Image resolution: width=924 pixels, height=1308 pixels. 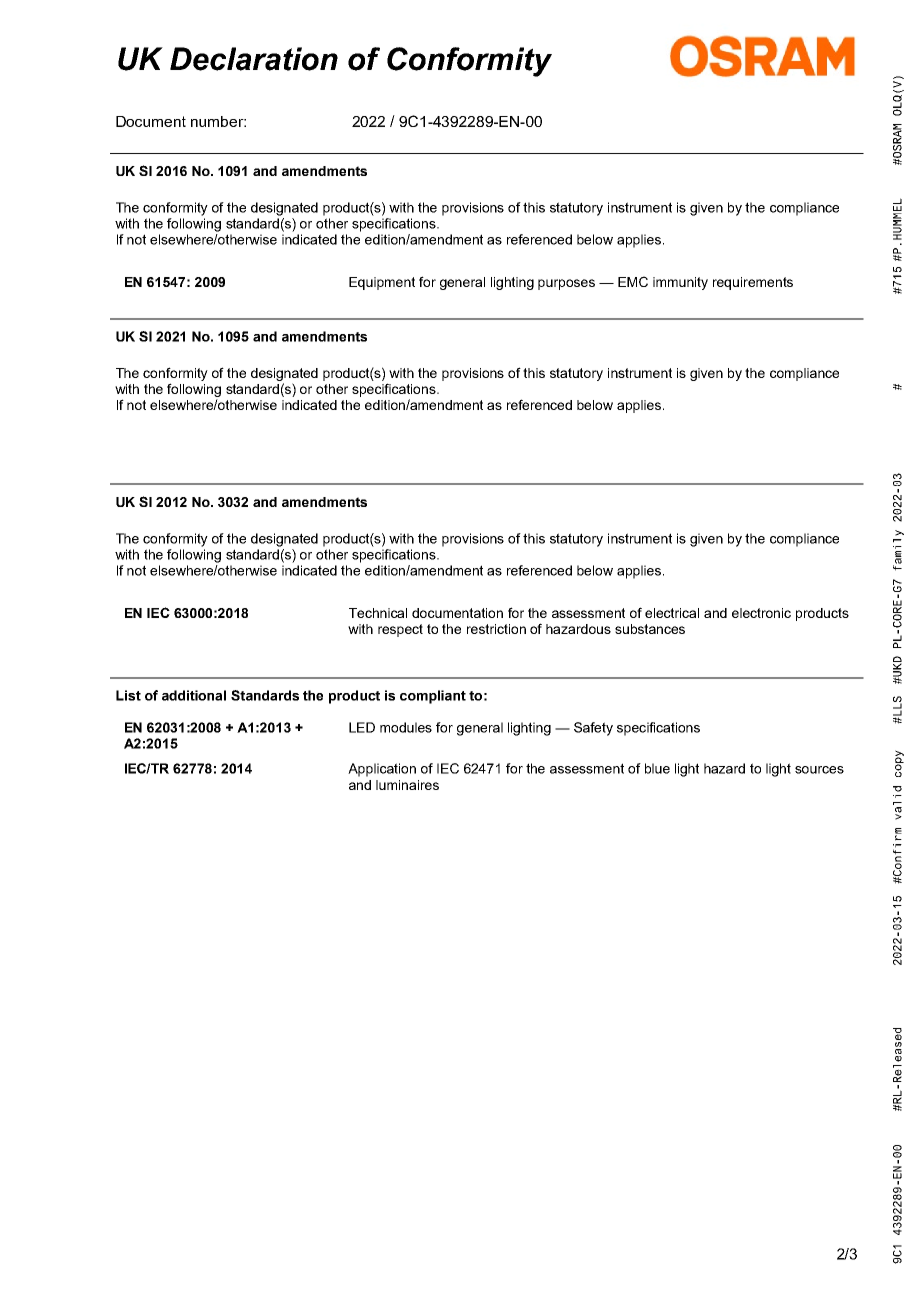 I want to click on EMC, so click(x=633, y=281).
